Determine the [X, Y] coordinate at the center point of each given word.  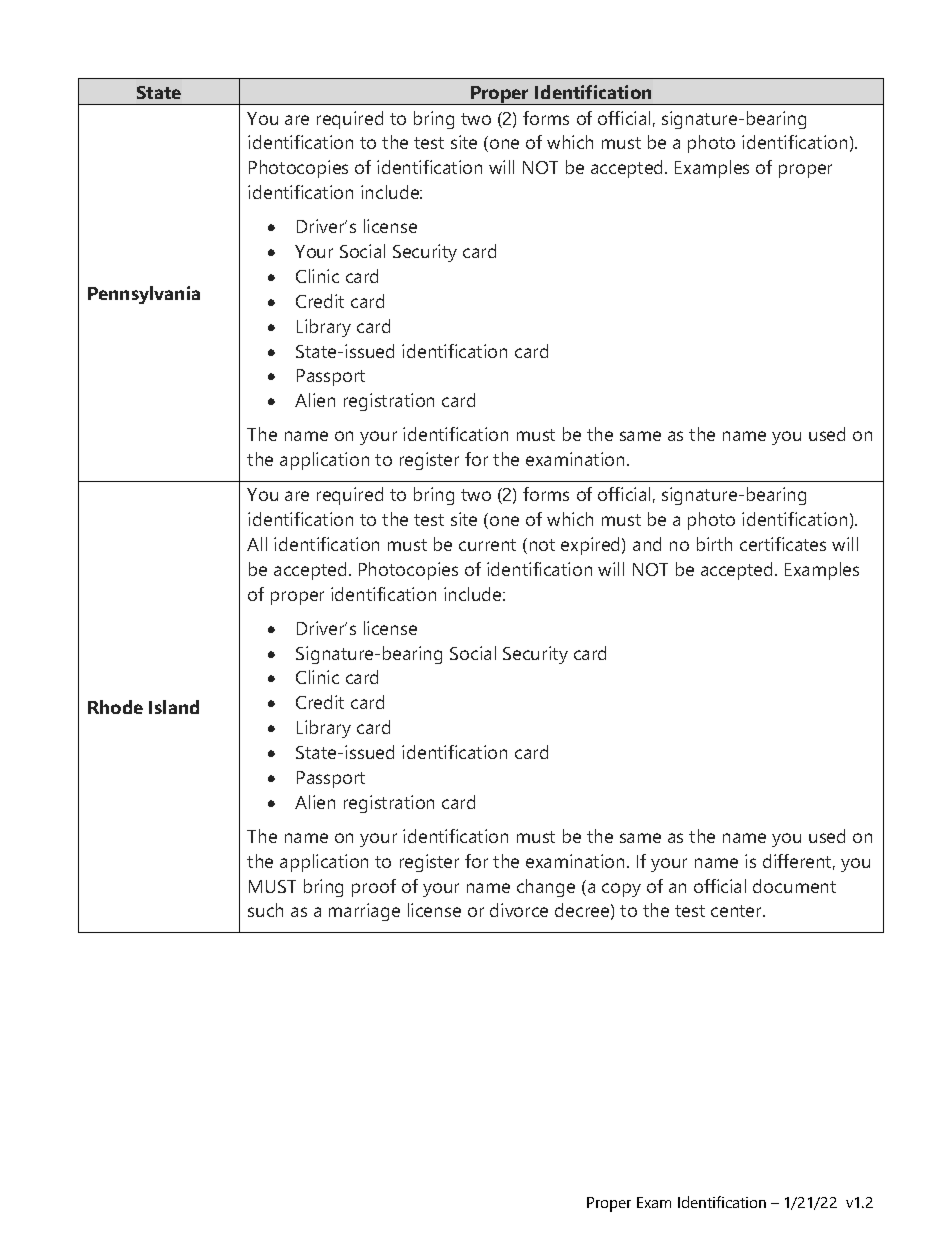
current [487, 545]
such [265, 910]
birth [714, 544]
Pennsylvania [144, 295]
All [257, 544]
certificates [783, 544]
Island [174, 707]
